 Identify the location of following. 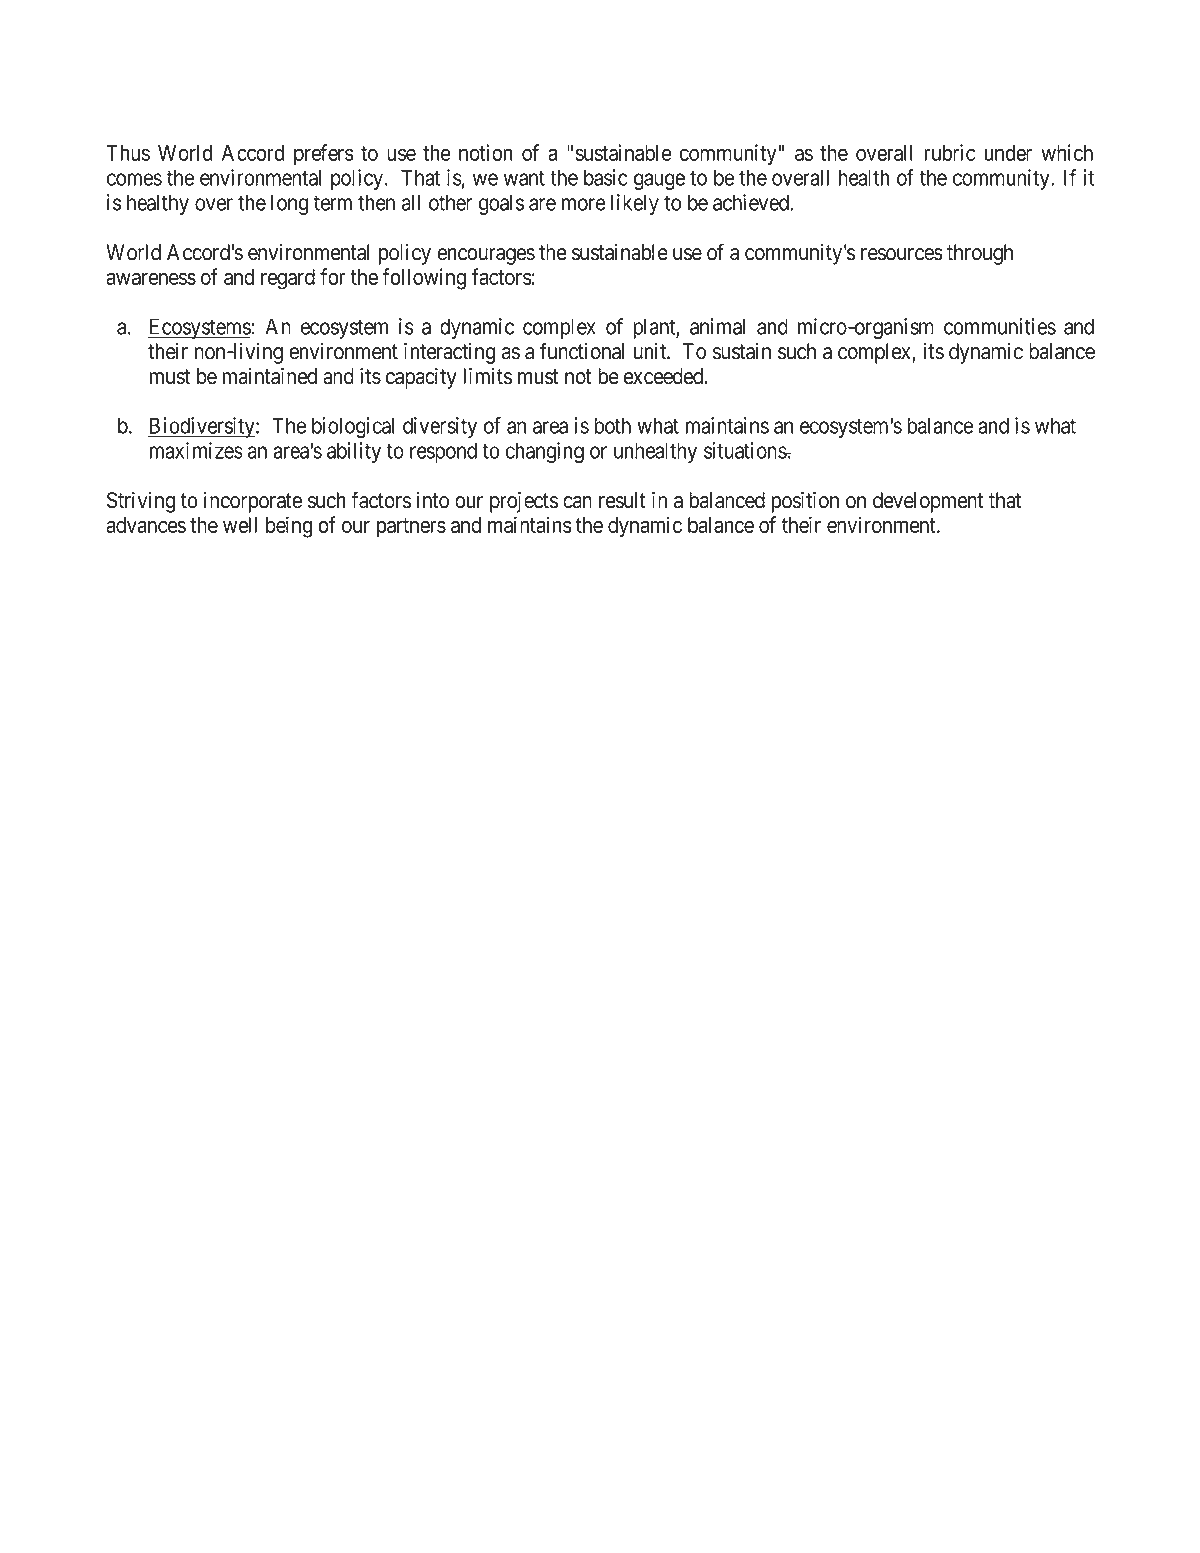
(424, 279).
